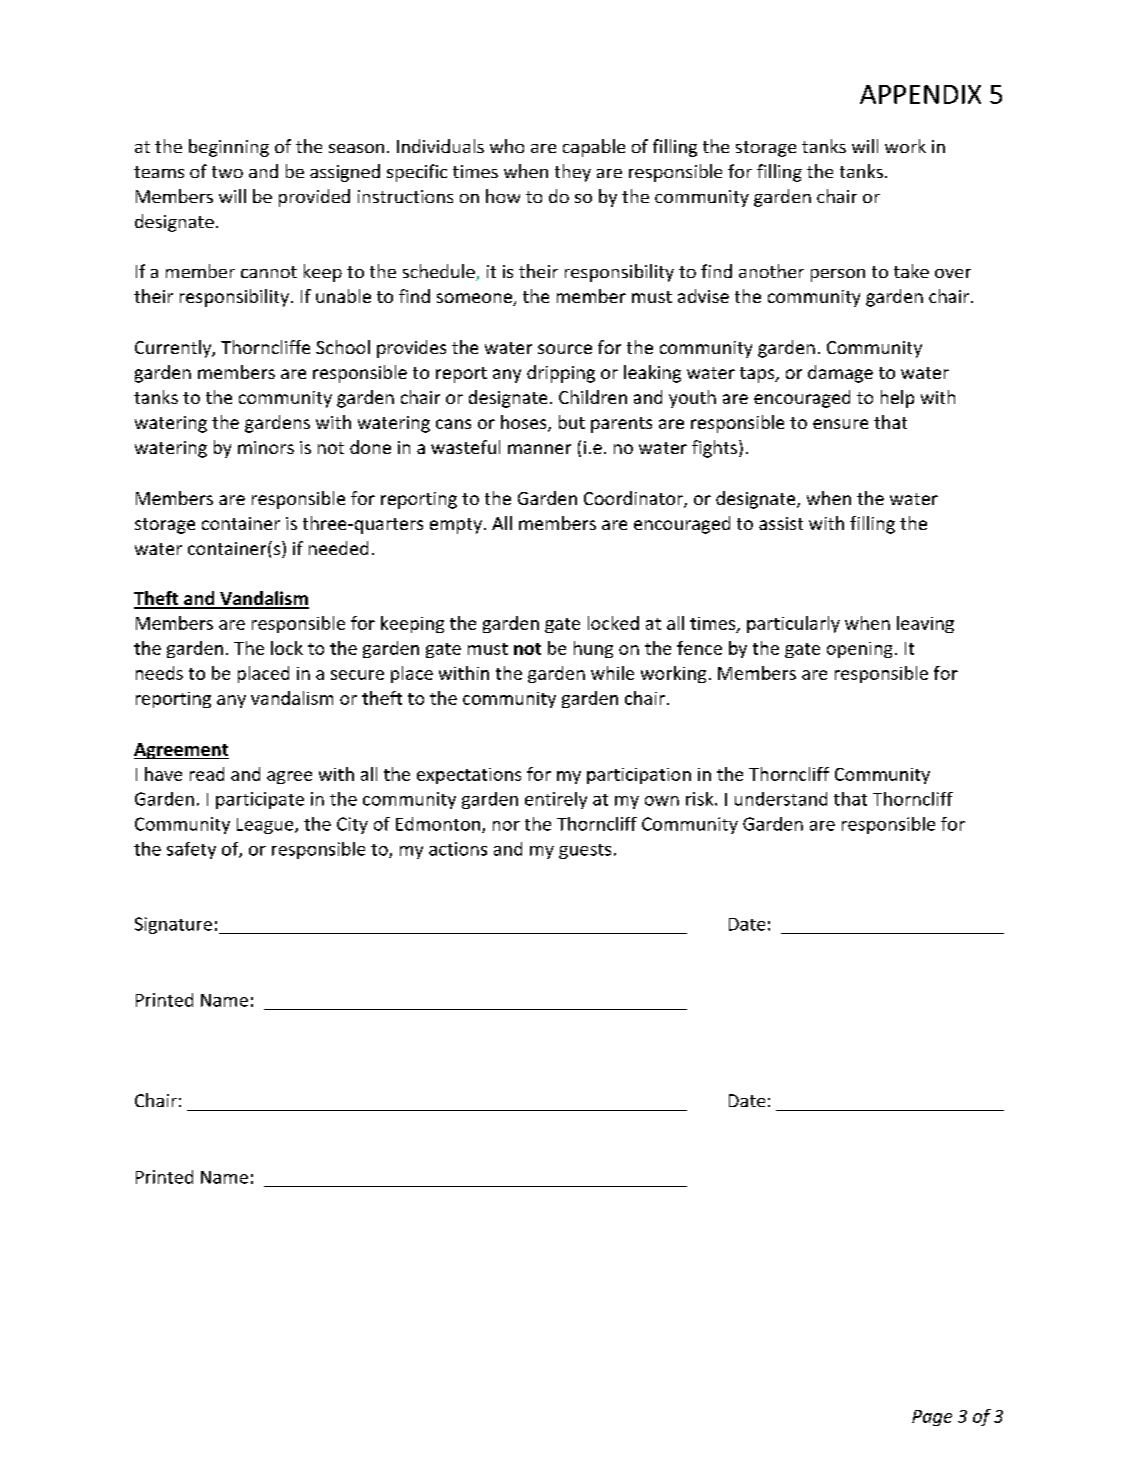 The width and height of the screenshot is (1138, 1472). What do you see at coordinates (191, 850) in the screenshot?
I see `safety` at bounding box center [191, 850].
